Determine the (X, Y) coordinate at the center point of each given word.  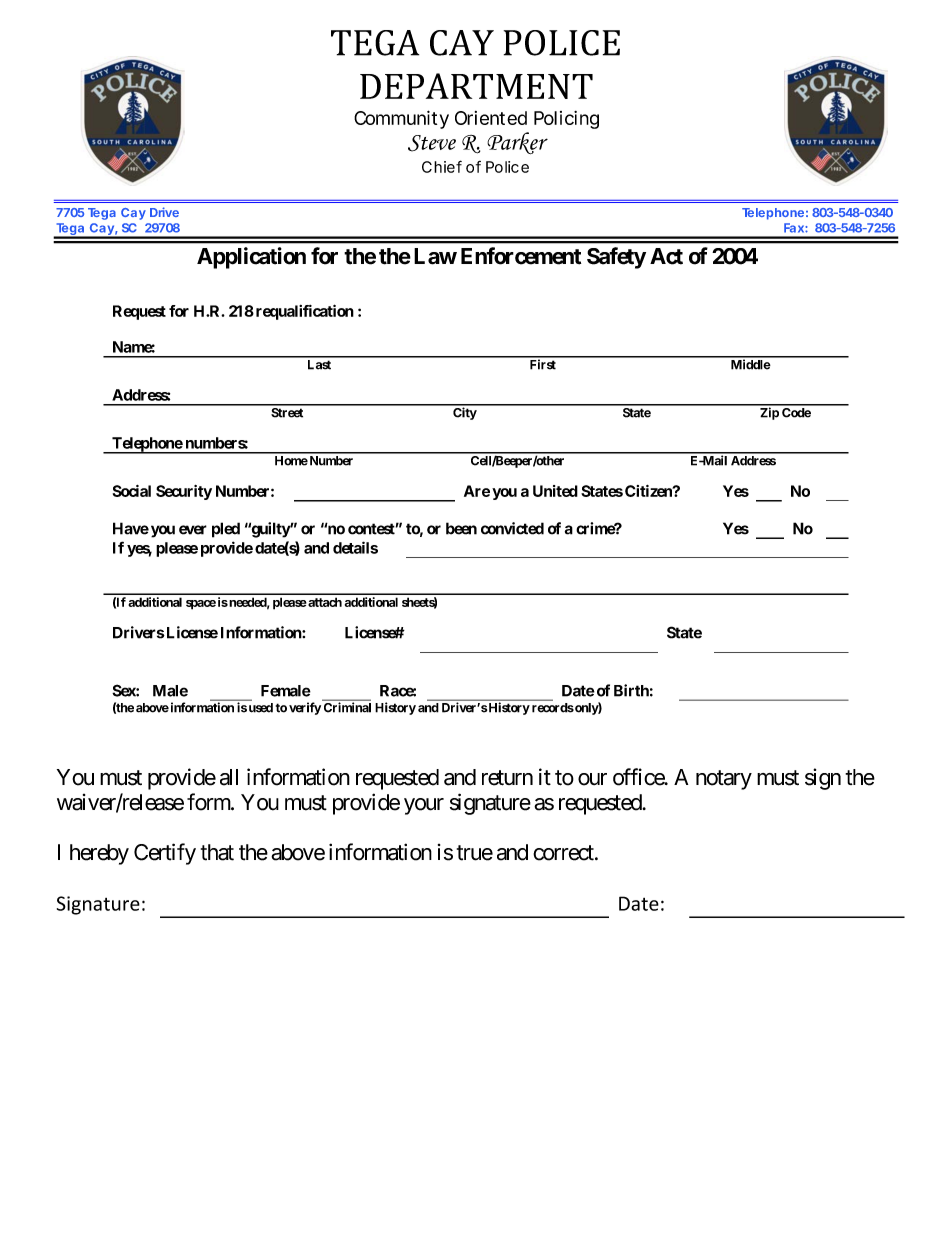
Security (184, 492)
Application (251, 258)
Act (666, 256)
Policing (566, 120)
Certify (165, 854)
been (461, 528)
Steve (432, 143)
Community (401, 119)
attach (324, 602)
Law (435, 256)
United (555, 491)
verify (305, 708)
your (424, 806)
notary (724, 780)
